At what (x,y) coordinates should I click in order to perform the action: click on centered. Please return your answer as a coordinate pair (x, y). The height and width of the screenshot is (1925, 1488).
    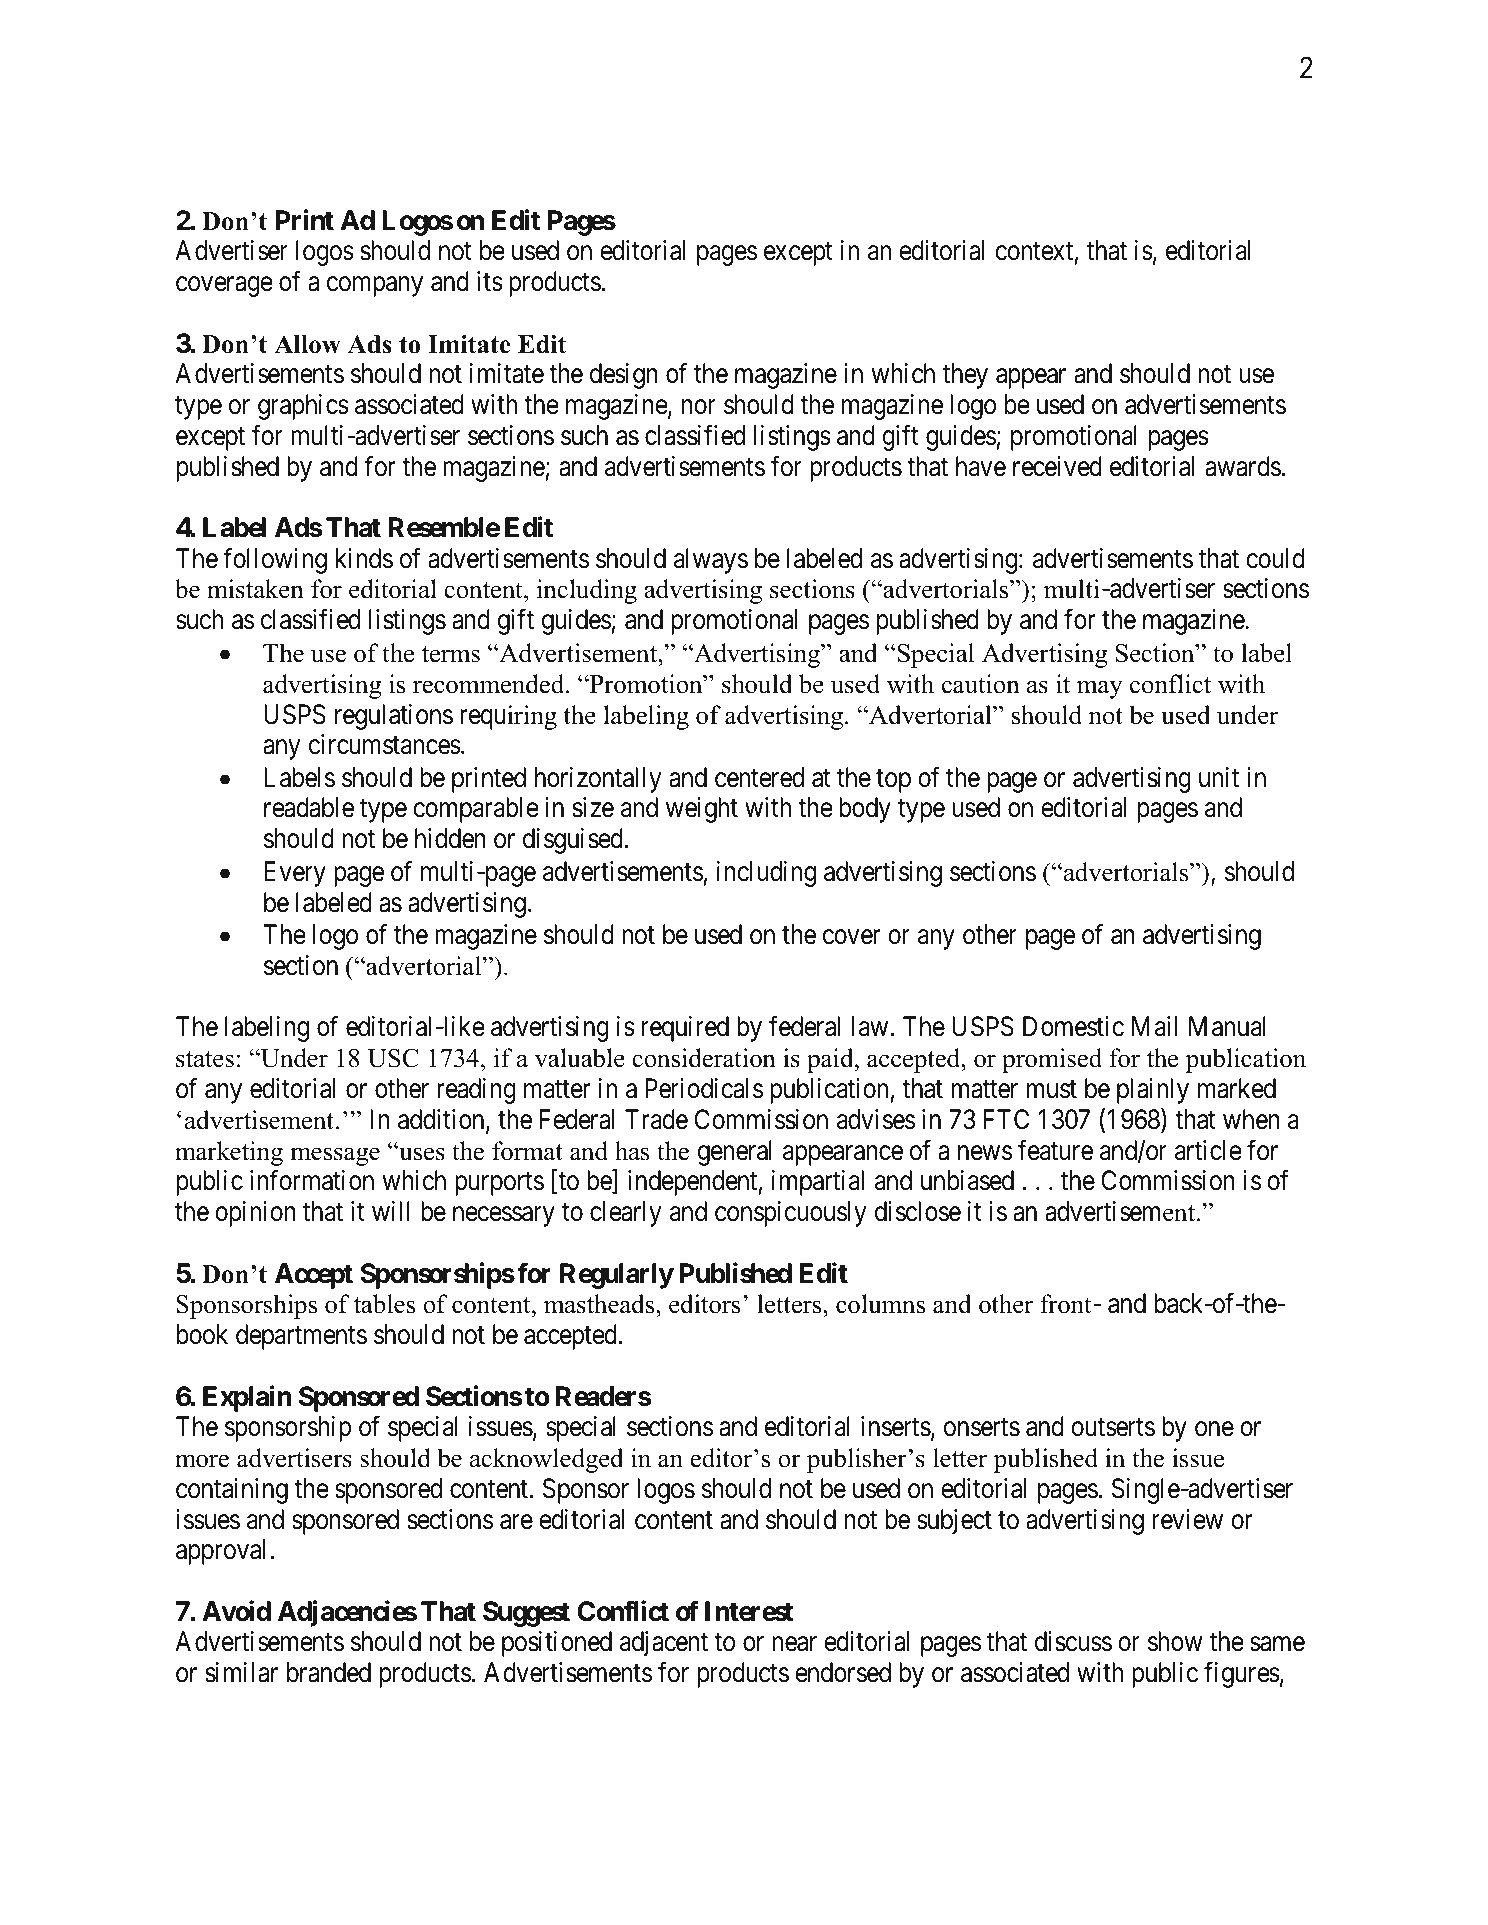
    Looking at the image, I should click on (759, 777).
